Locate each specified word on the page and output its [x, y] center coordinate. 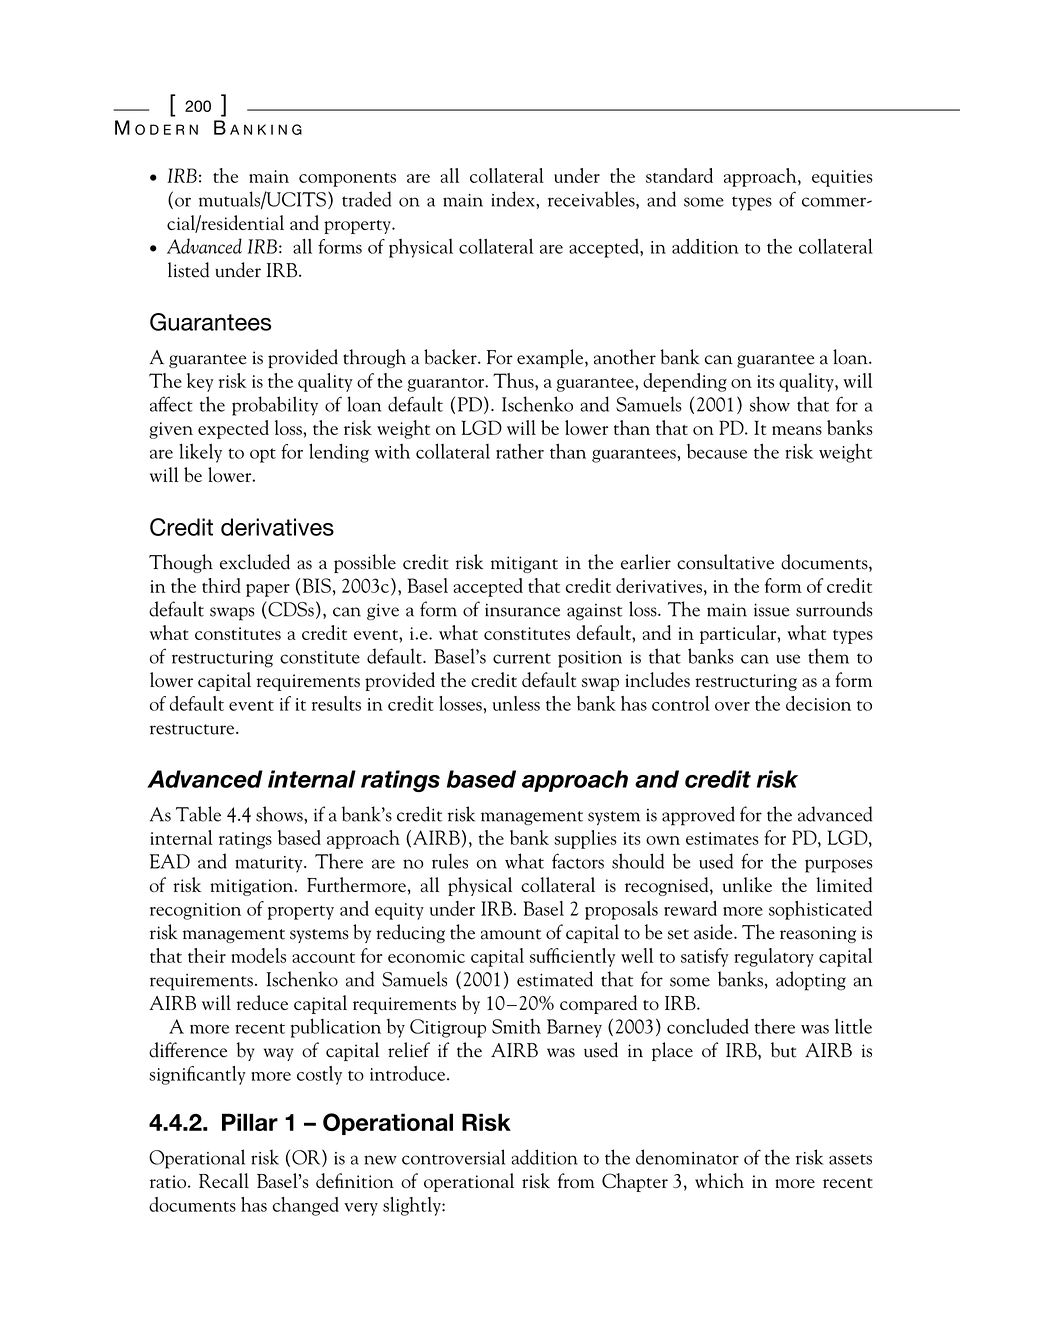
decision [818, 703]
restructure [193, 729]
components [347, 180]
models [258, 955]
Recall [224, 1180]
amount [511, 934]
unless [516, 703]
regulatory [774, 957]
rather [520, 451]
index [514, 199]
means [797, 430]
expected [233, 429]
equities [842, 178]
